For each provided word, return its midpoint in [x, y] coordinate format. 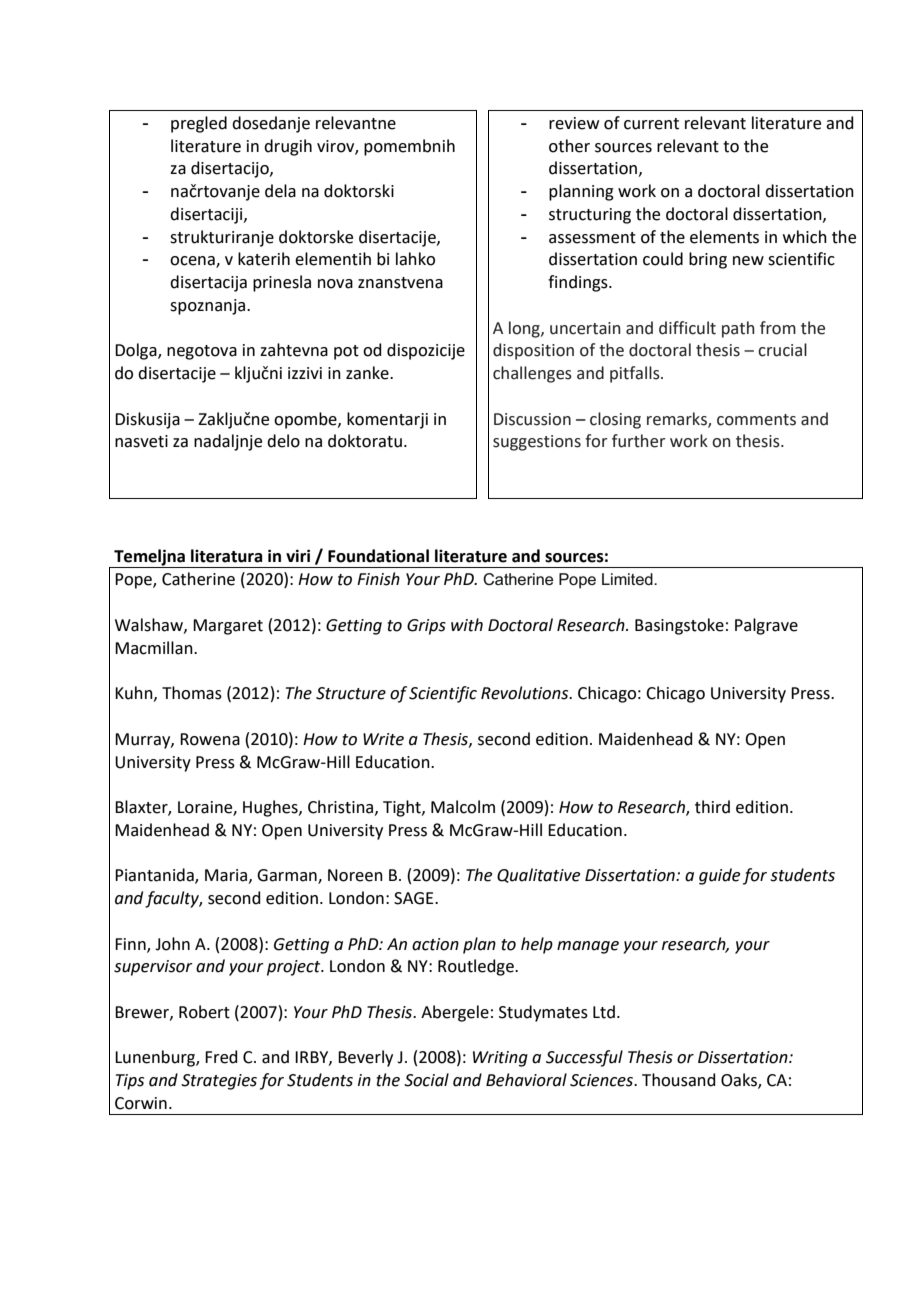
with [467, 625]
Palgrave [766, 626]
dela [280, 191]
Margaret [228, 627]
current [651, 124]
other [569, 146]
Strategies [219, 1082]
